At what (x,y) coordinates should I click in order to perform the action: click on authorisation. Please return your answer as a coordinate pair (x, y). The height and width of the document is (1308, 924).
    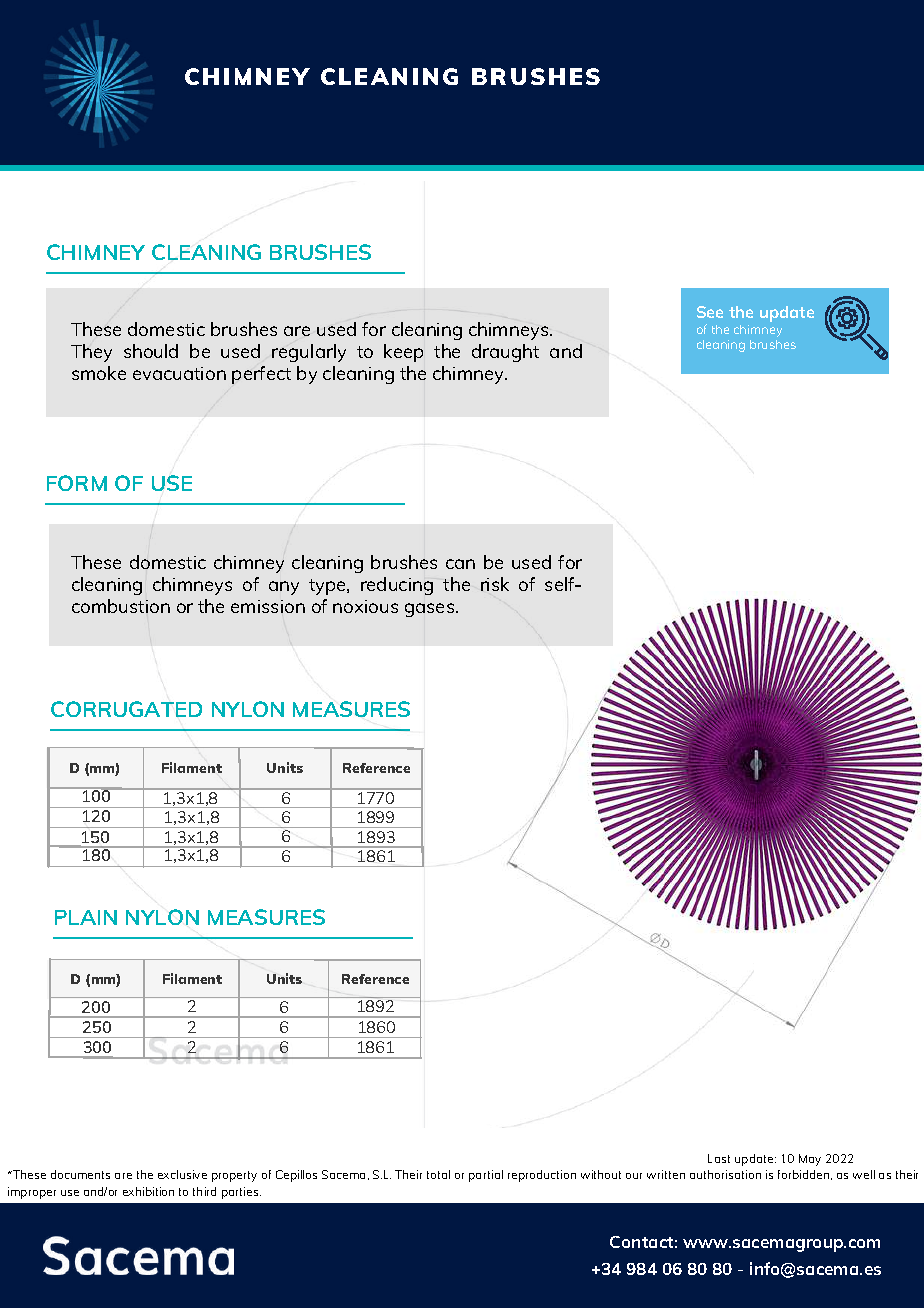
    Looking at the image, I should click on (725, 1174).
